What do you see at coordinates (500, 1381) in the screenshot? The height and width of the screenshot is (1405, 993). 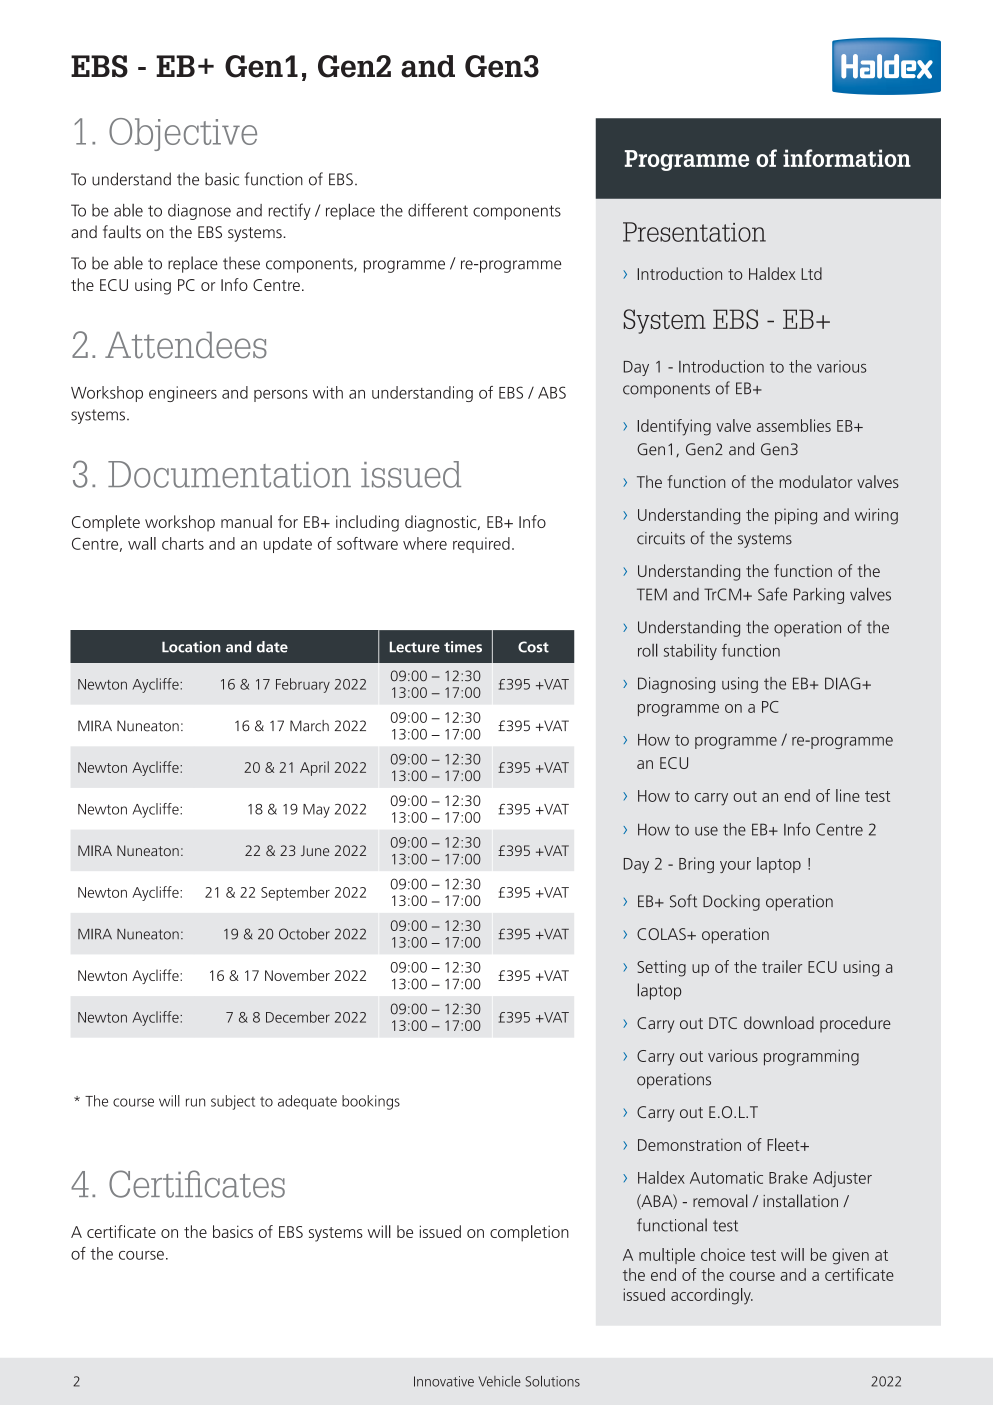 I see `Vehicle` at bounding box center [500, 1381].
